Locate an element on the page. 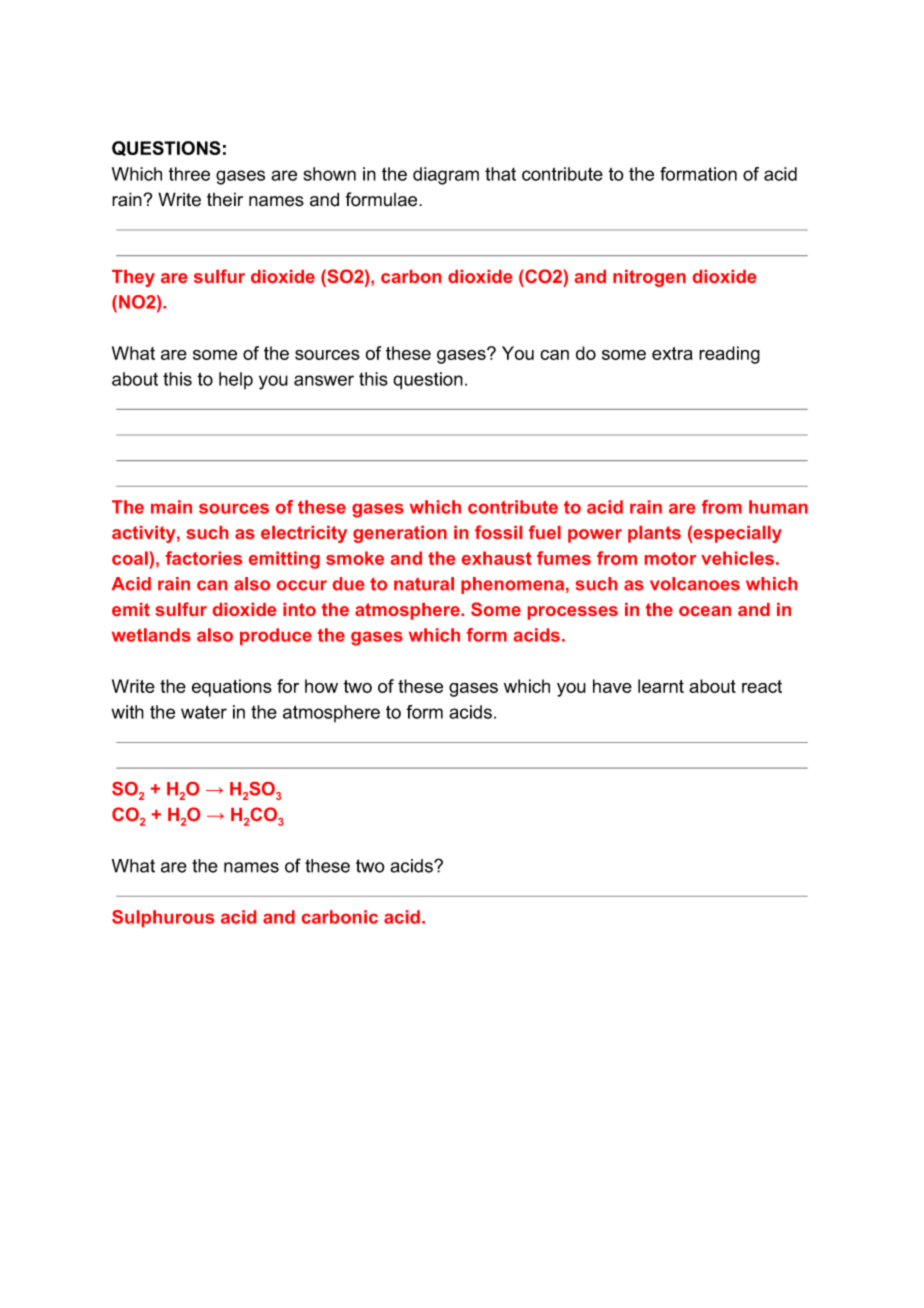  help is located at coordinates (236, 380).
